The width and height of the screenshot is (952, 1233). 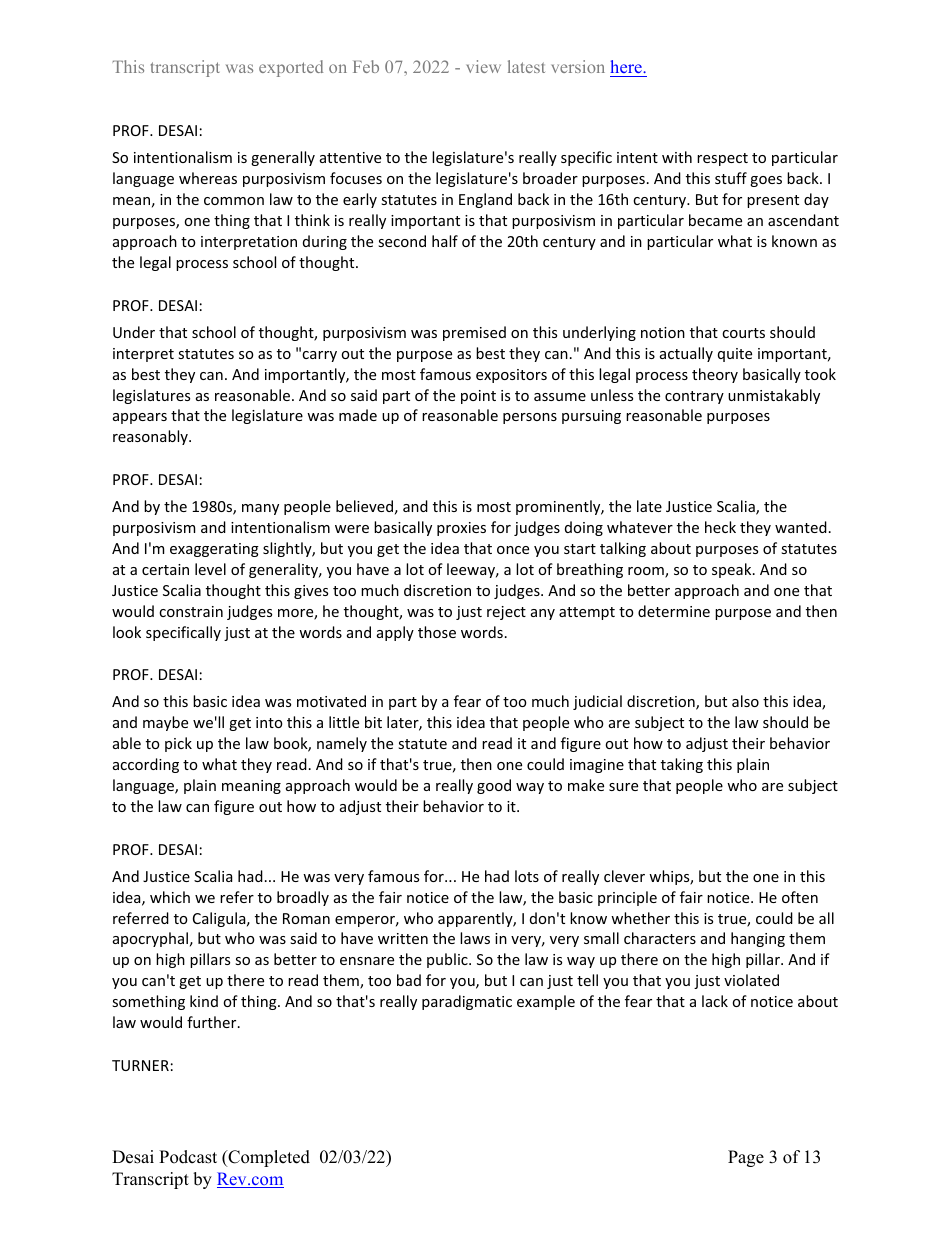 What do you see at coordinates (191, 611) in the screenshot?
I see `constrain` at bounding box center [191, 611].
